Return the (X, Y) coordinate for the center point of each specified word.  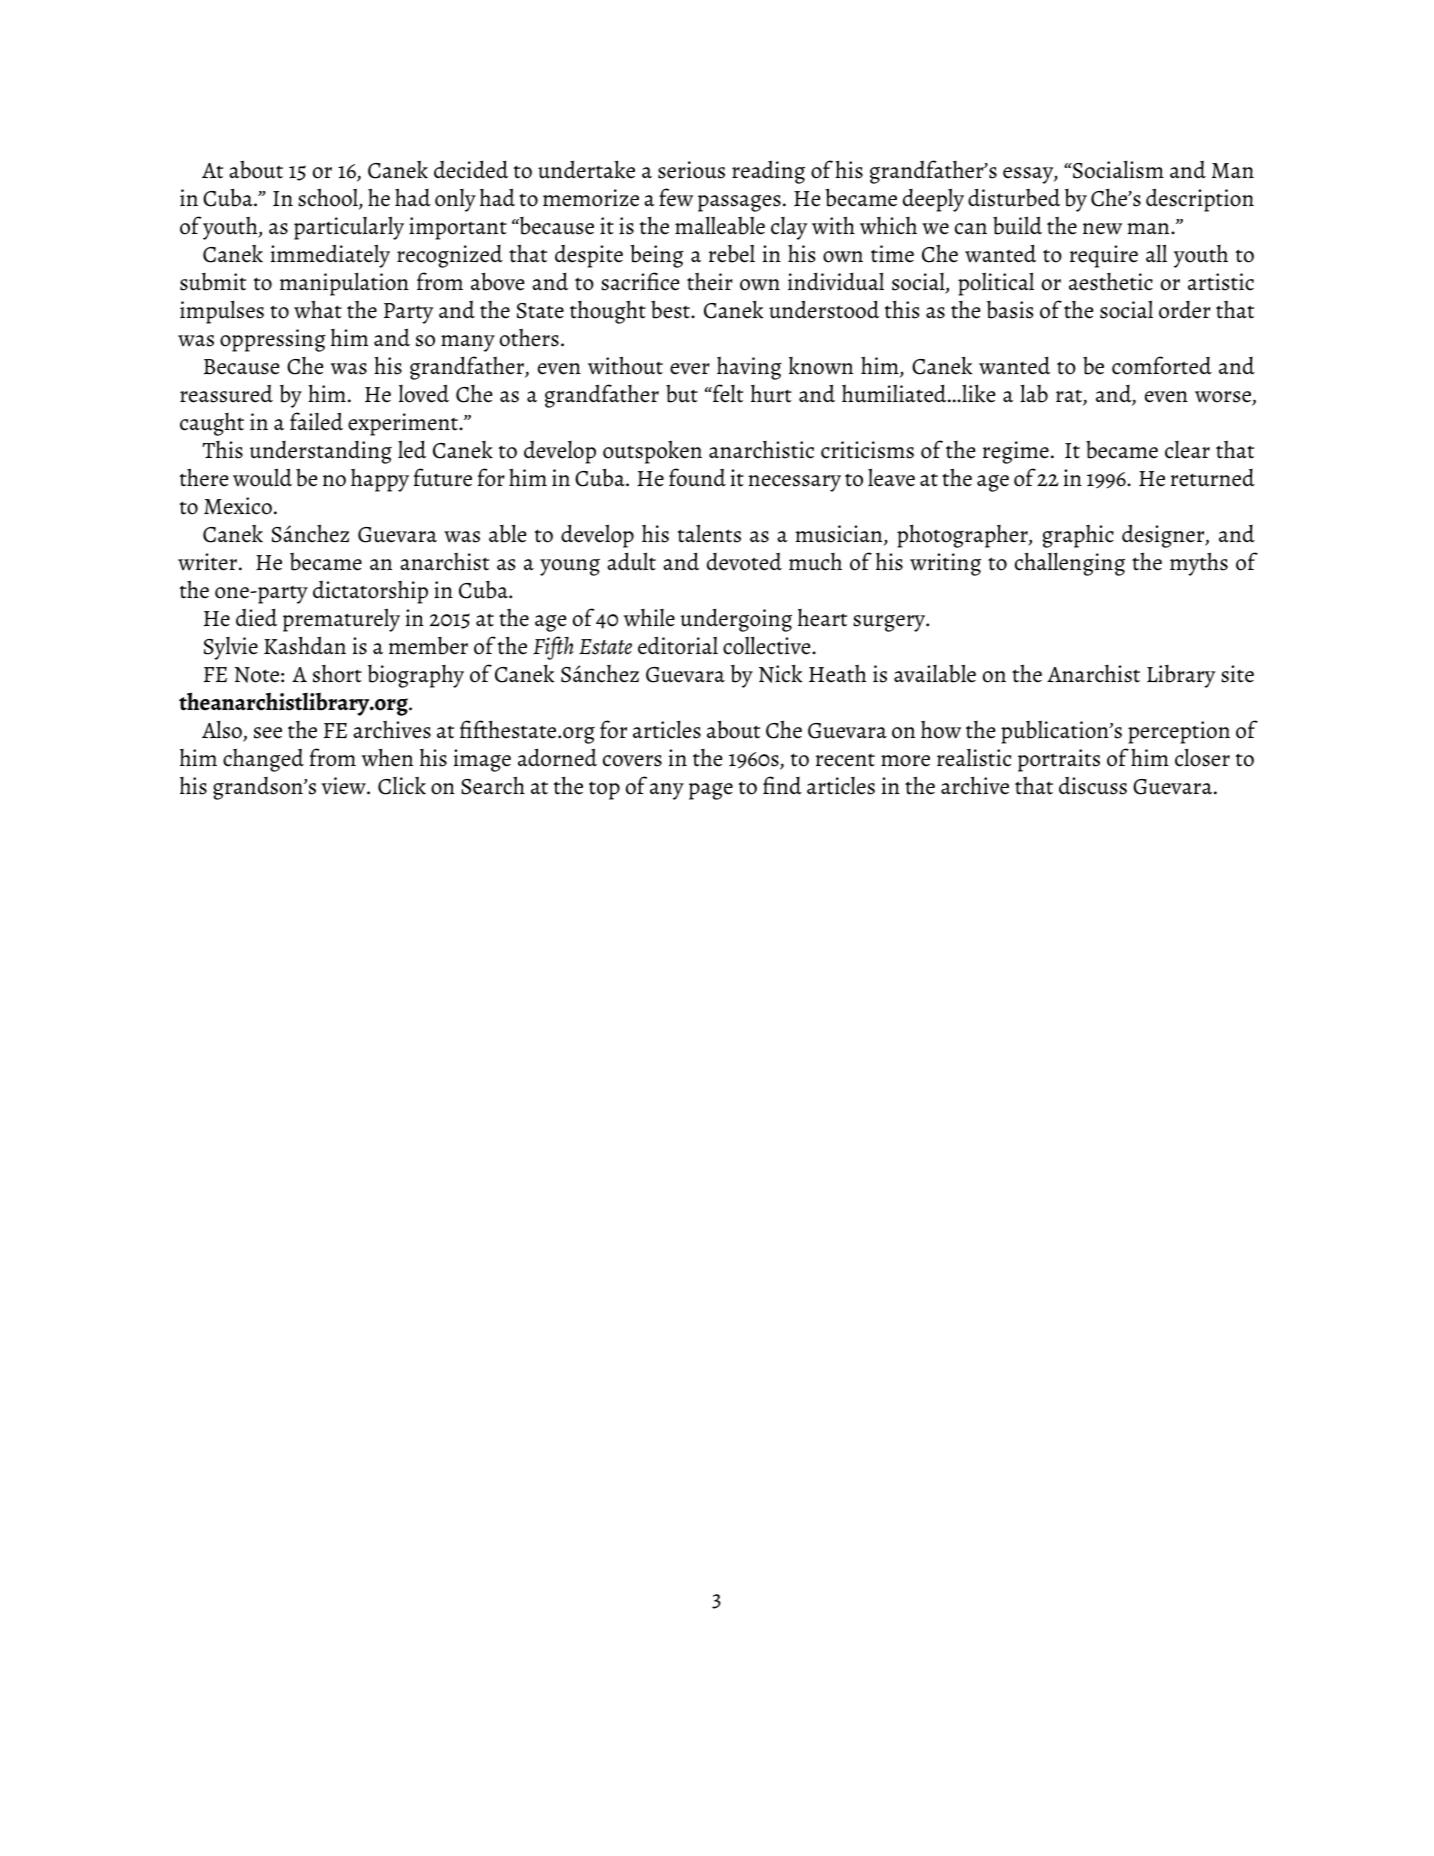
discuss (1093, 786)
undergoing (736, 620)
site (1237, 674)
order (1185, 310)
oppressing (273, 340)
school (329, 198)
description (1200, 200)
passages (739, 203)
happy (380, 480)
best (671, 309)
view (344, 786)
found (697, 477)
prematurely (341, 620)
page (711, 791)
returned (1213, 478)
